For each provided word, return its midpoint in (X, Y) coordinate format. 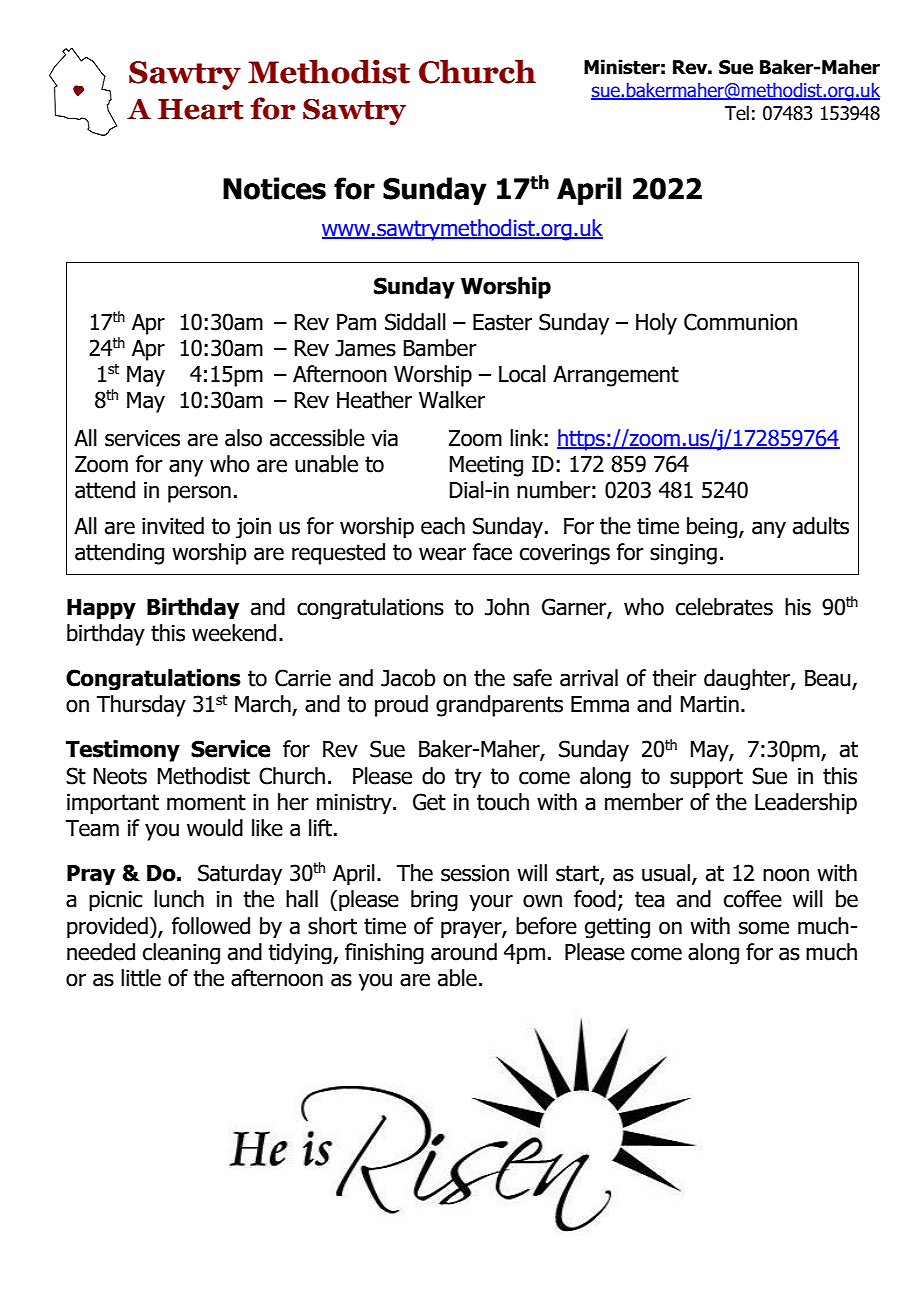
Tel (737, 113)
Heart (201, 109)
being (713, 527)
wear (442, 554)
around (464, 952)
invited (173, 526)
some (764, 928)
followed (211, 926)
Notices (274, 188)
